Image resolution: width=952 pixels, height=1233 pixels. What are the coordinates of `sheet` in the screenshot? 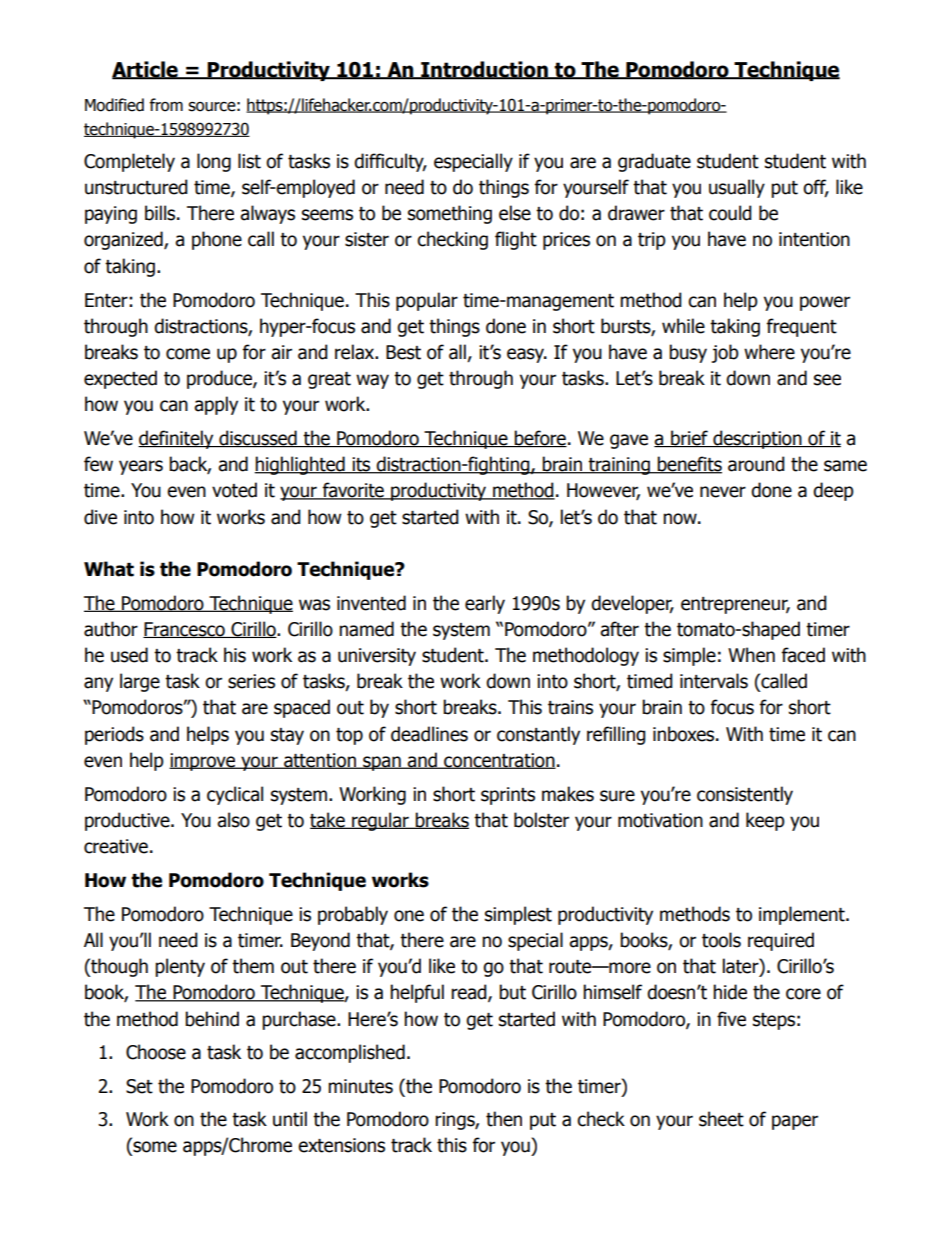 It's located at (721, 1119).
